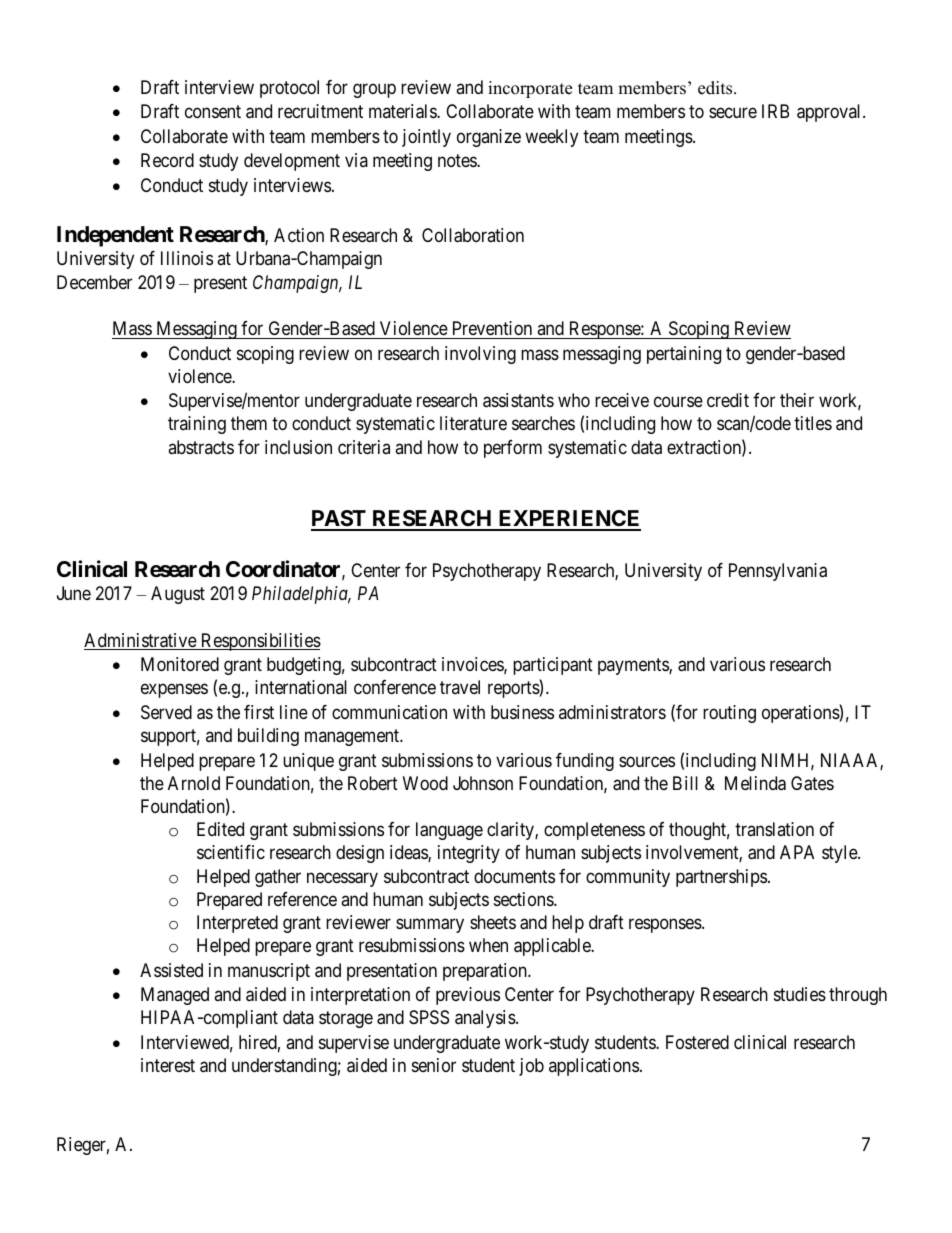 The image size is (952, 1233). Describe the element at coordinates (489, 138) in the screenshot. I see `organize` at that location.
